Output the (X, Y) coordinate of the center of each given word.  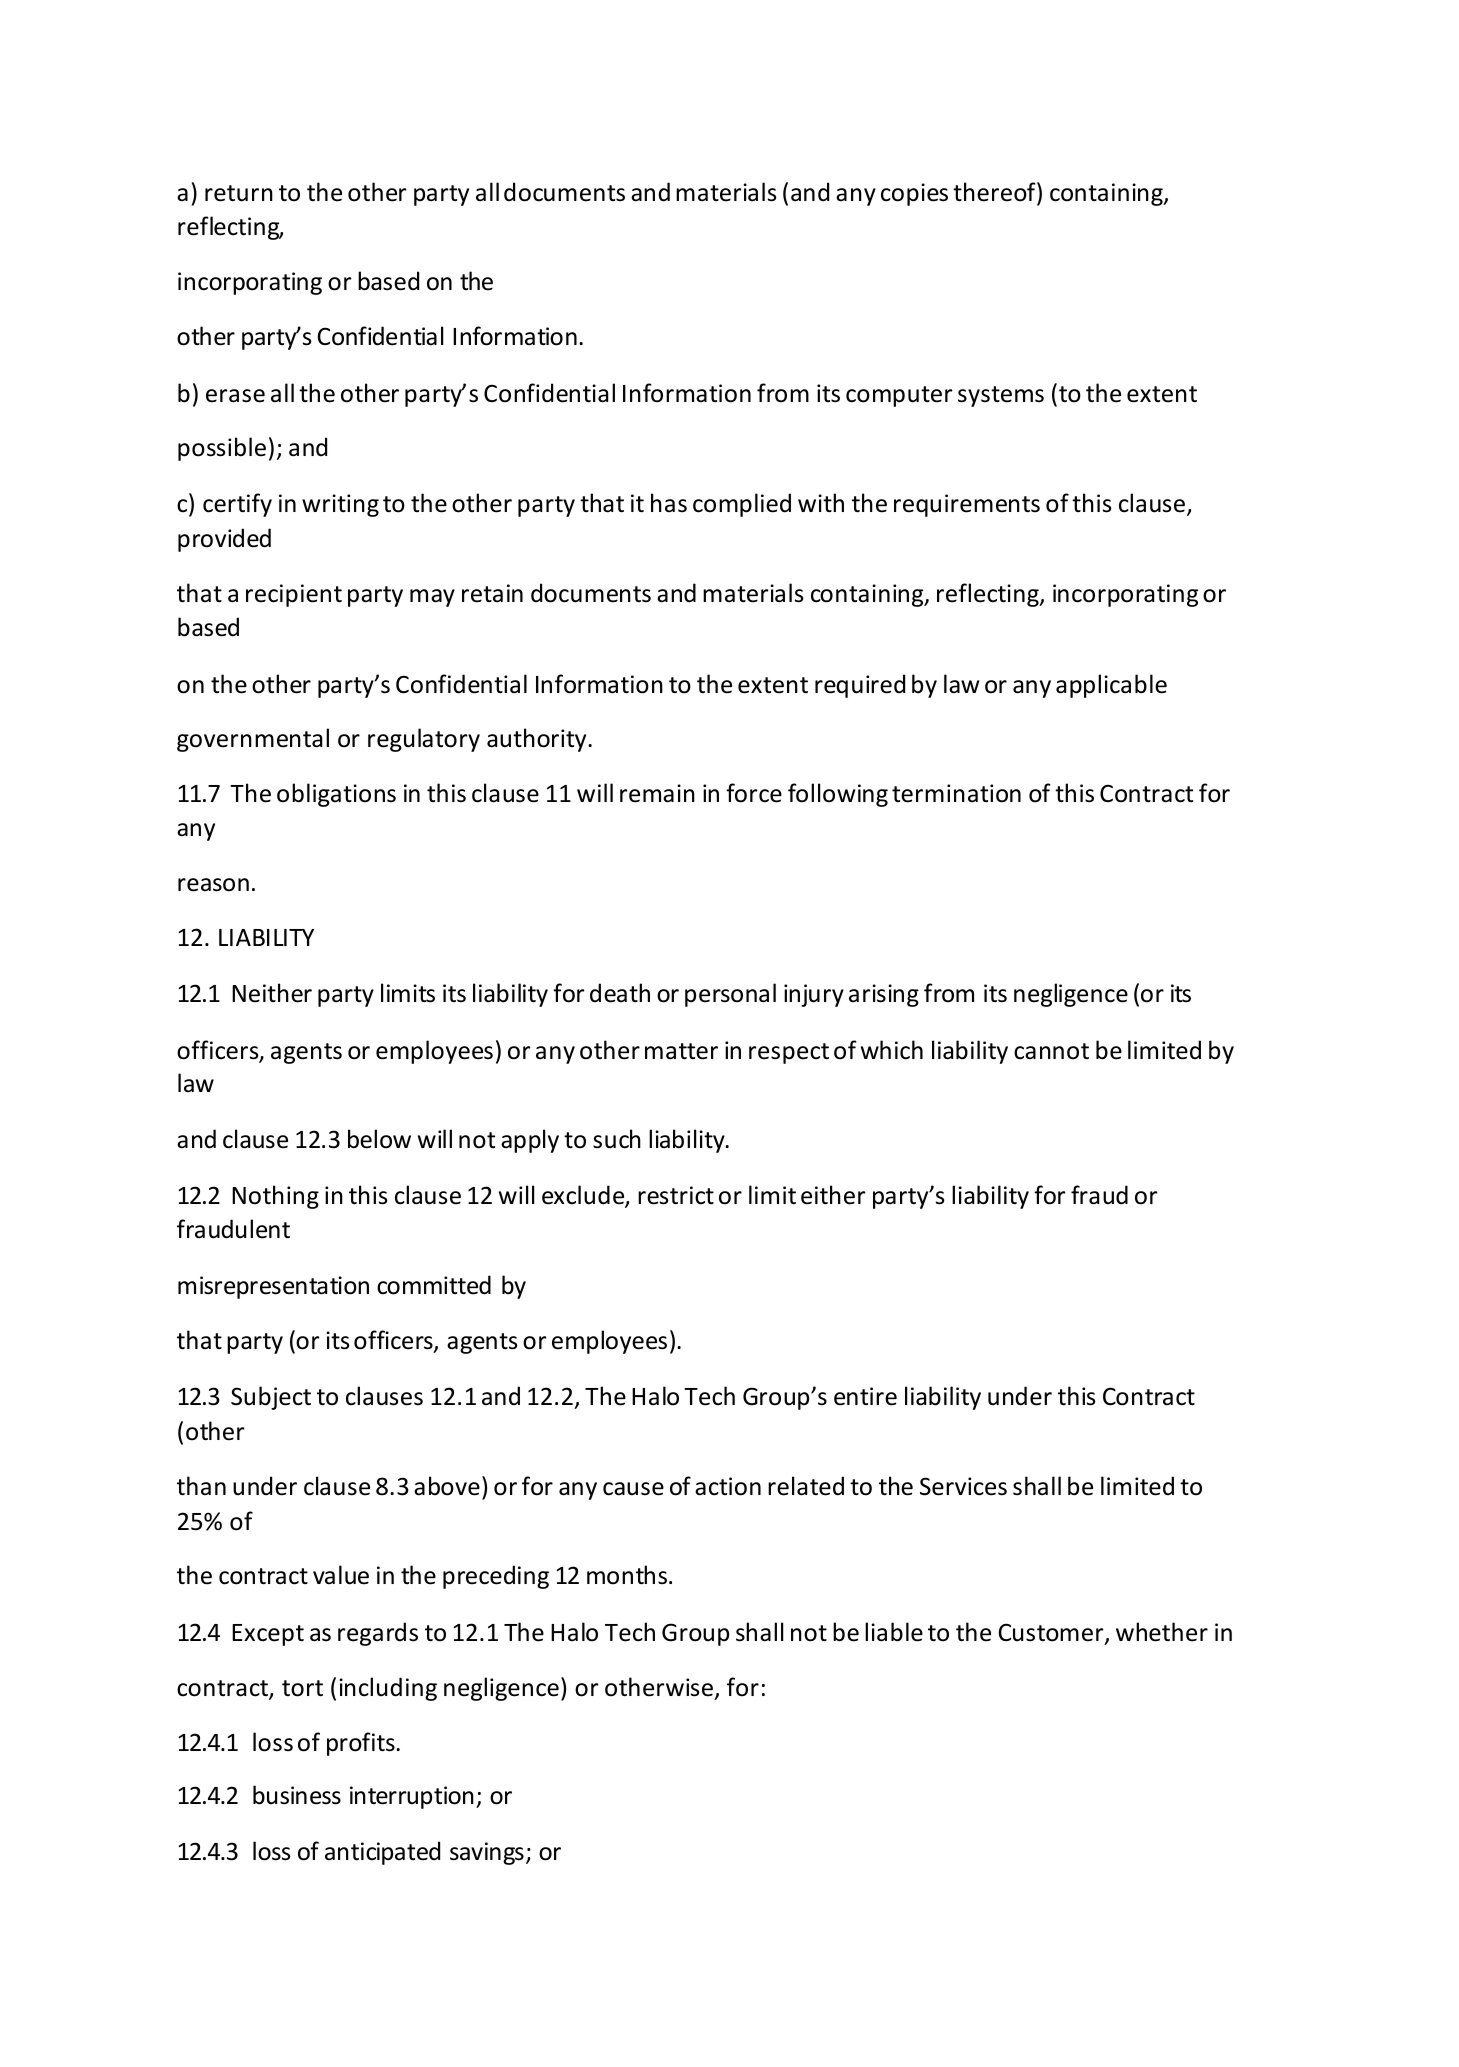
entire (865, 1396)
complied (742, 505)
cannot (1051, 1051)
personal (730, 995)
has (669, 503)
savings (487, 1853)
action (728, 1486)
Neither (272, 993)
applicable (1111, 686)
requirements (967, 505)
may (432, 598)
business (297, 1795)
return (239, 193)
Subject (271, 1398)
